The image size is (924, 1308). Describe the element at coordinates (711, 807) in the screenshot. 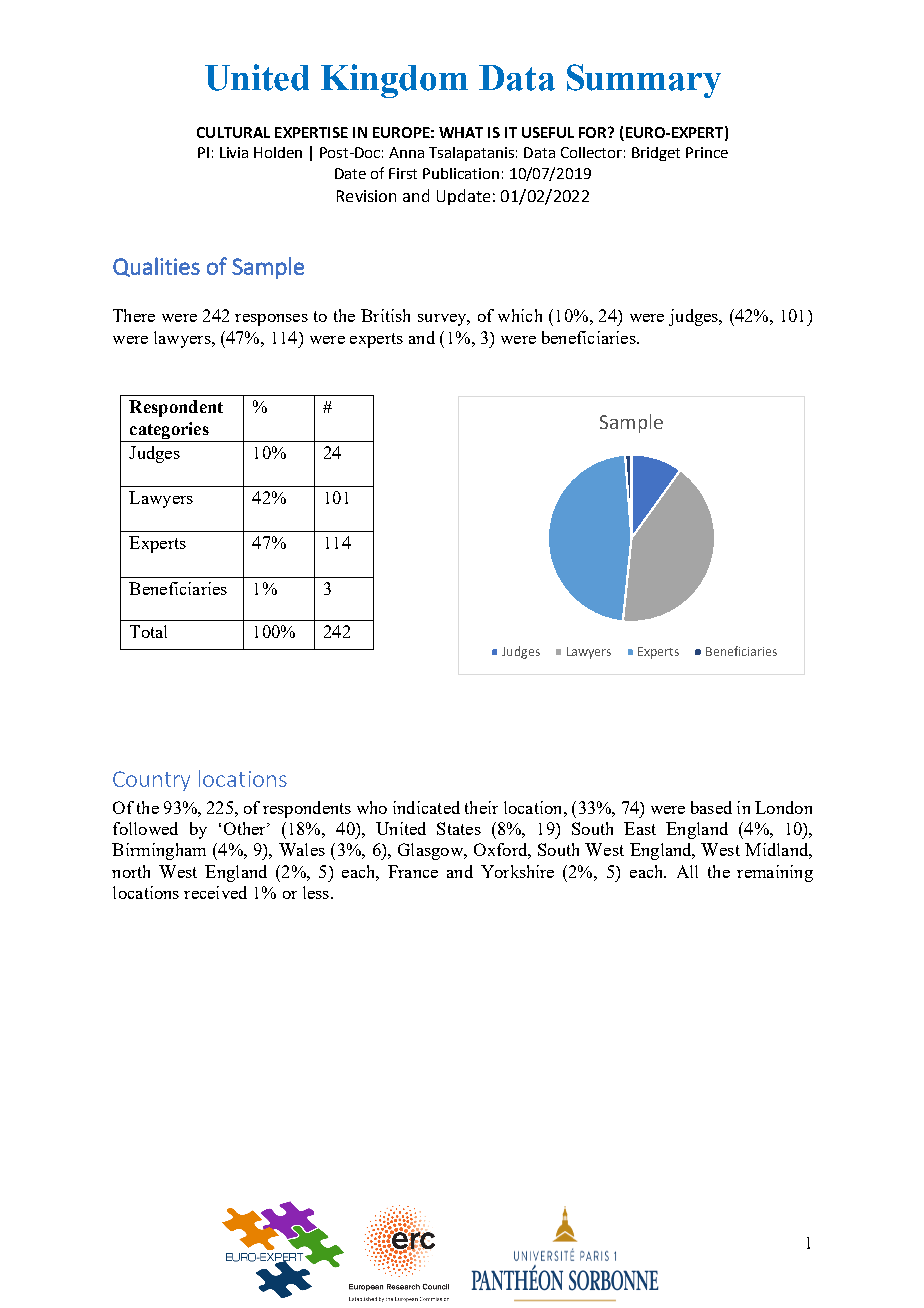

I see `based` at that location.
